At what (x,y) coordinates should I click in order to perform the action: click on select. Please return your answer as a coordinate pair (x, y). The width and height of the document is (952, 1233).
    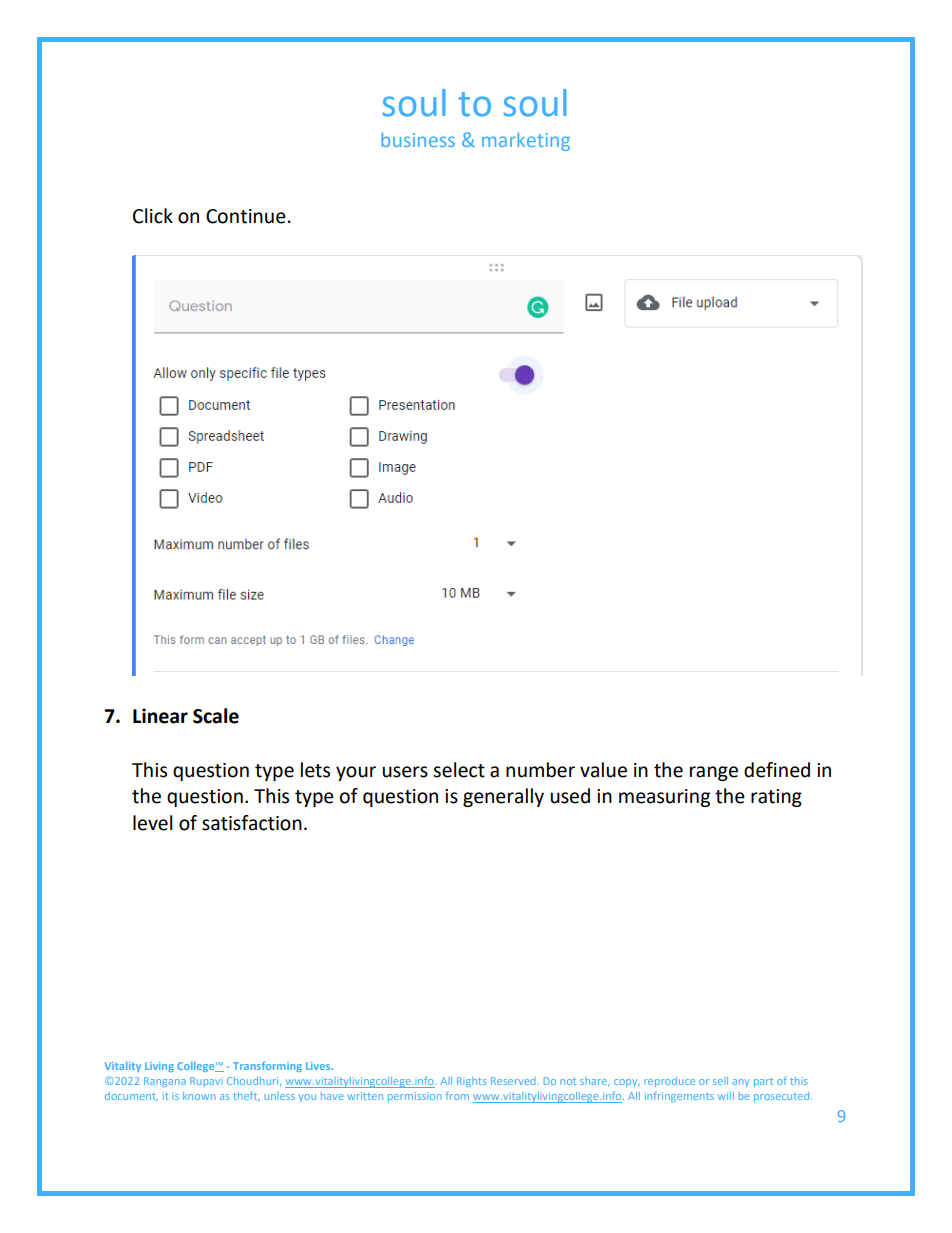
    Looking at the image, I should click on (459, 770).
